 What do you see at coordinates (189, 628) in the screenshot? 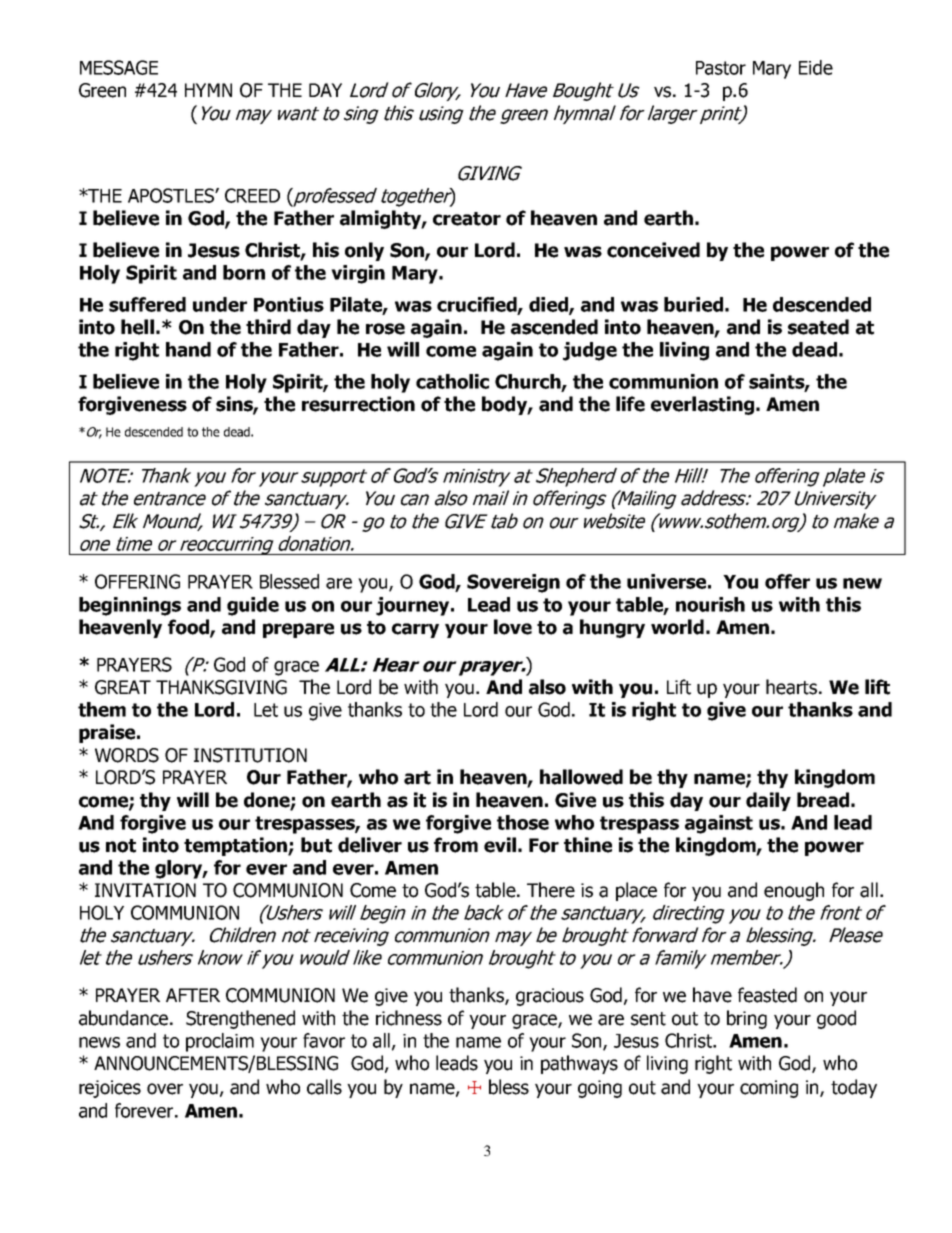
I see `food` at bounding box center [189, 628].
